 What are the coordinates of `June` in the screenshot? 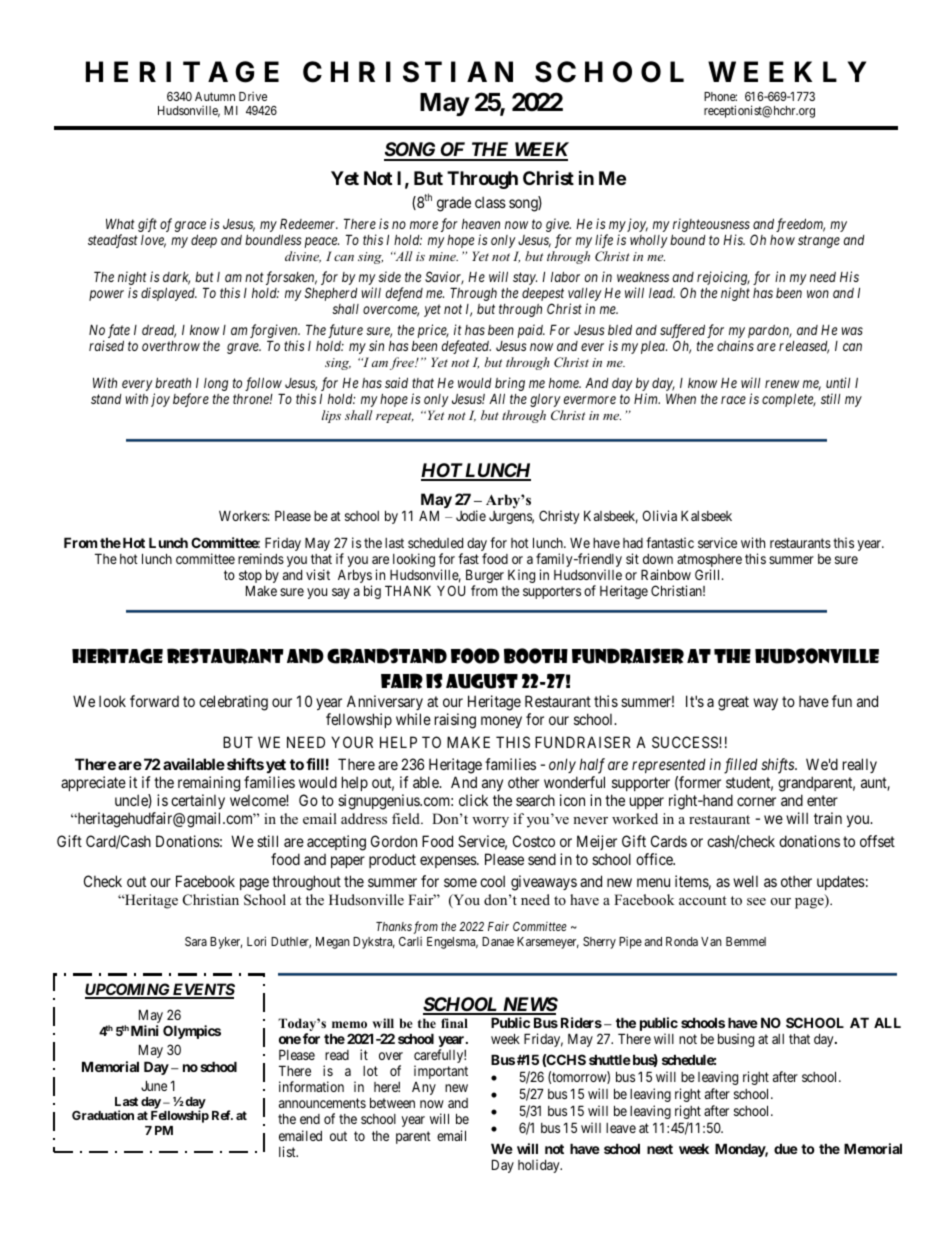 It's located at (154, 1085).
